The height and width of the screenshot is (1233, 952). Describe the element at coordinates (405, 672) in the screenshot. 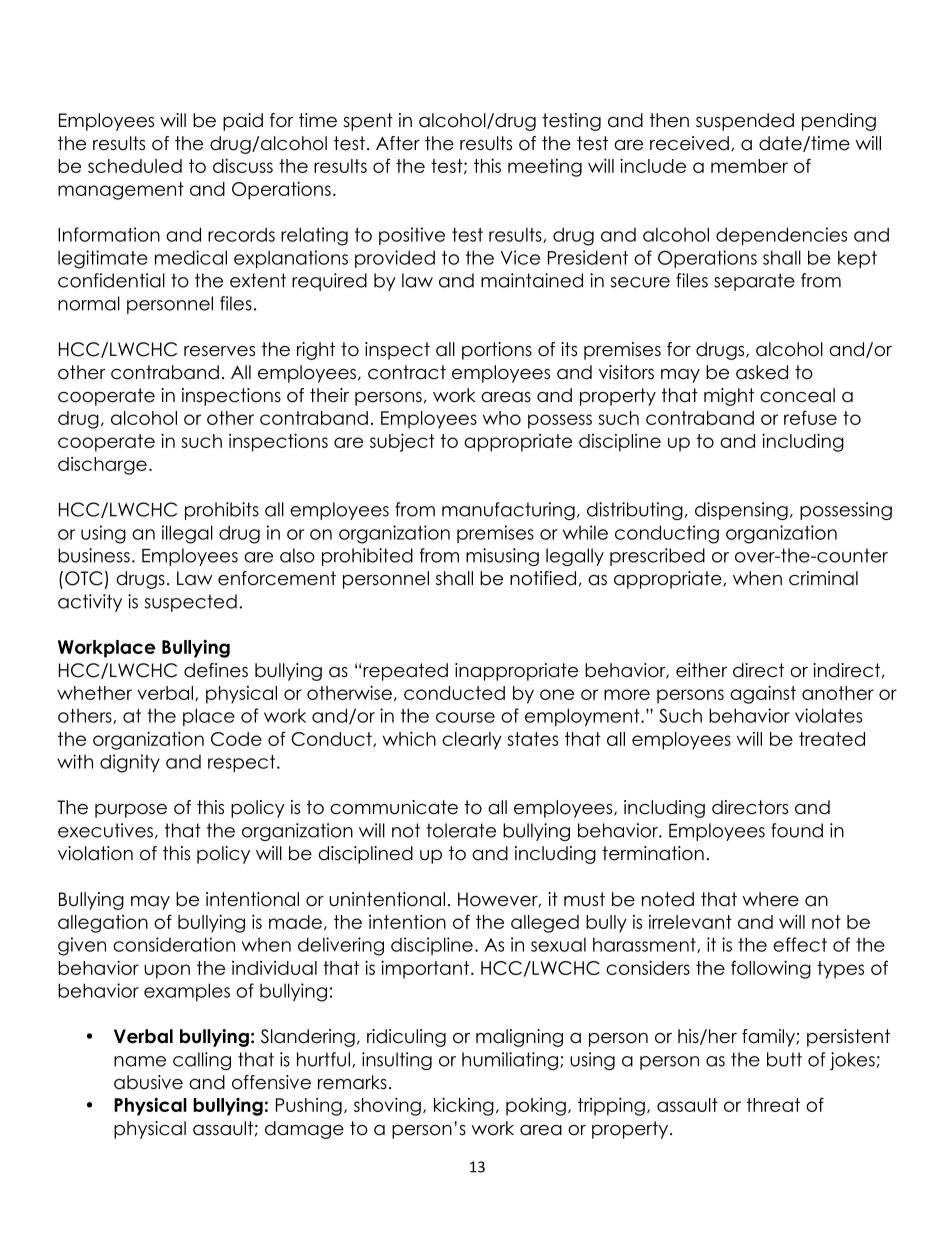

I see `repeated` at that location.
